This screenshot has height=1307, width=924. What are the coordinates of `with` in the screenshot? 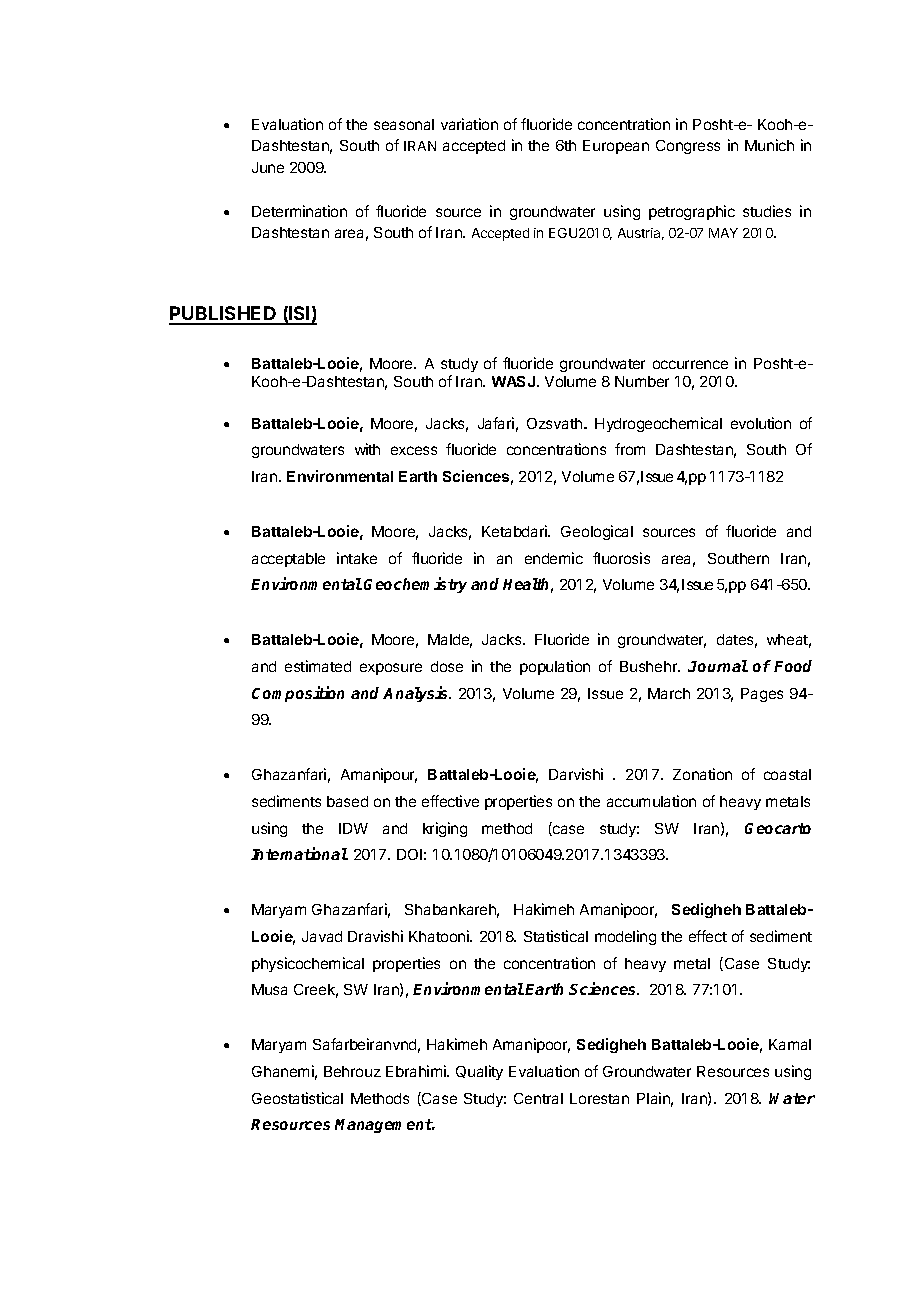 It's located at (367, 449).
